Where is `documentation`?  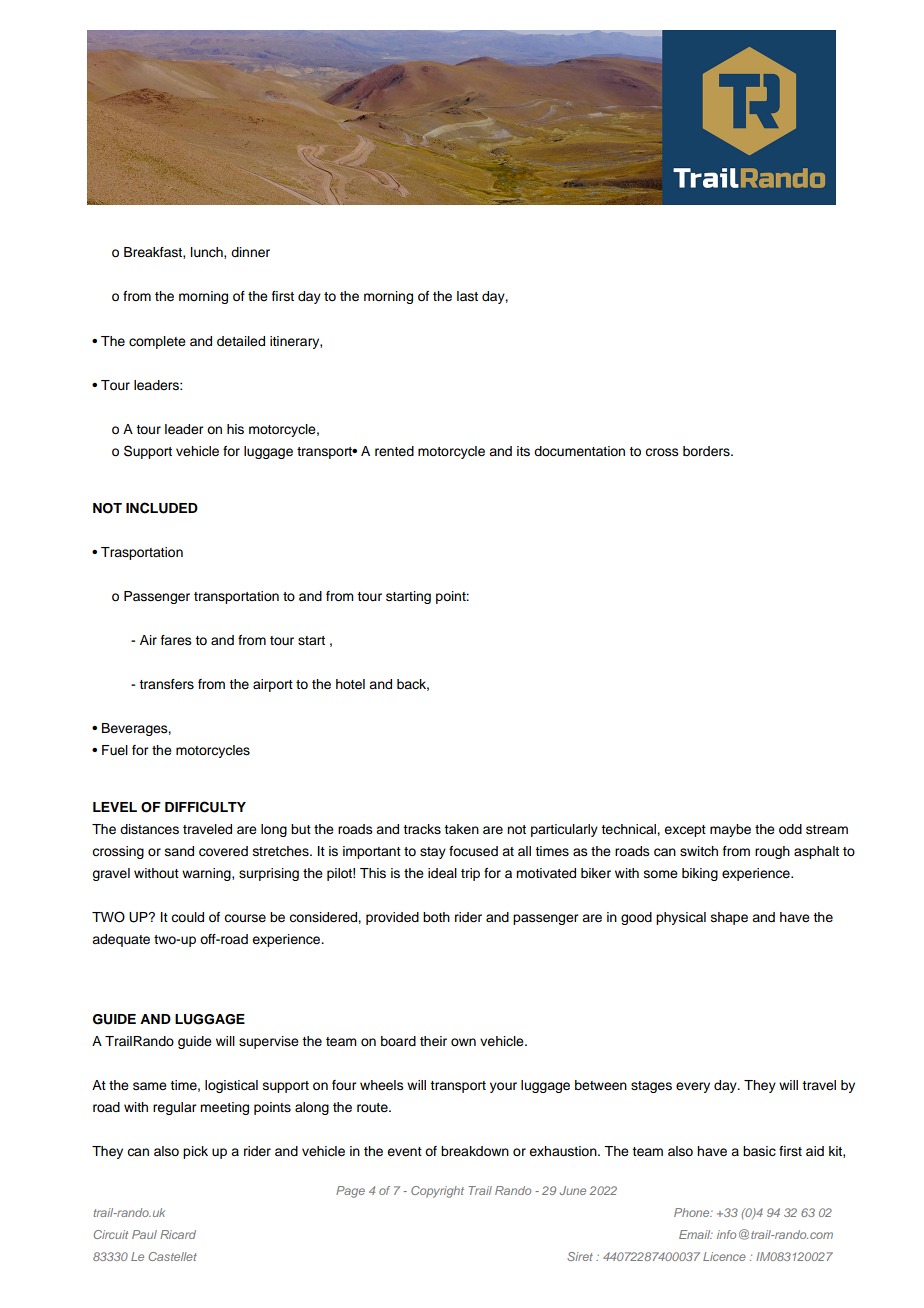 documentation is located at coordinates (579, 451).
